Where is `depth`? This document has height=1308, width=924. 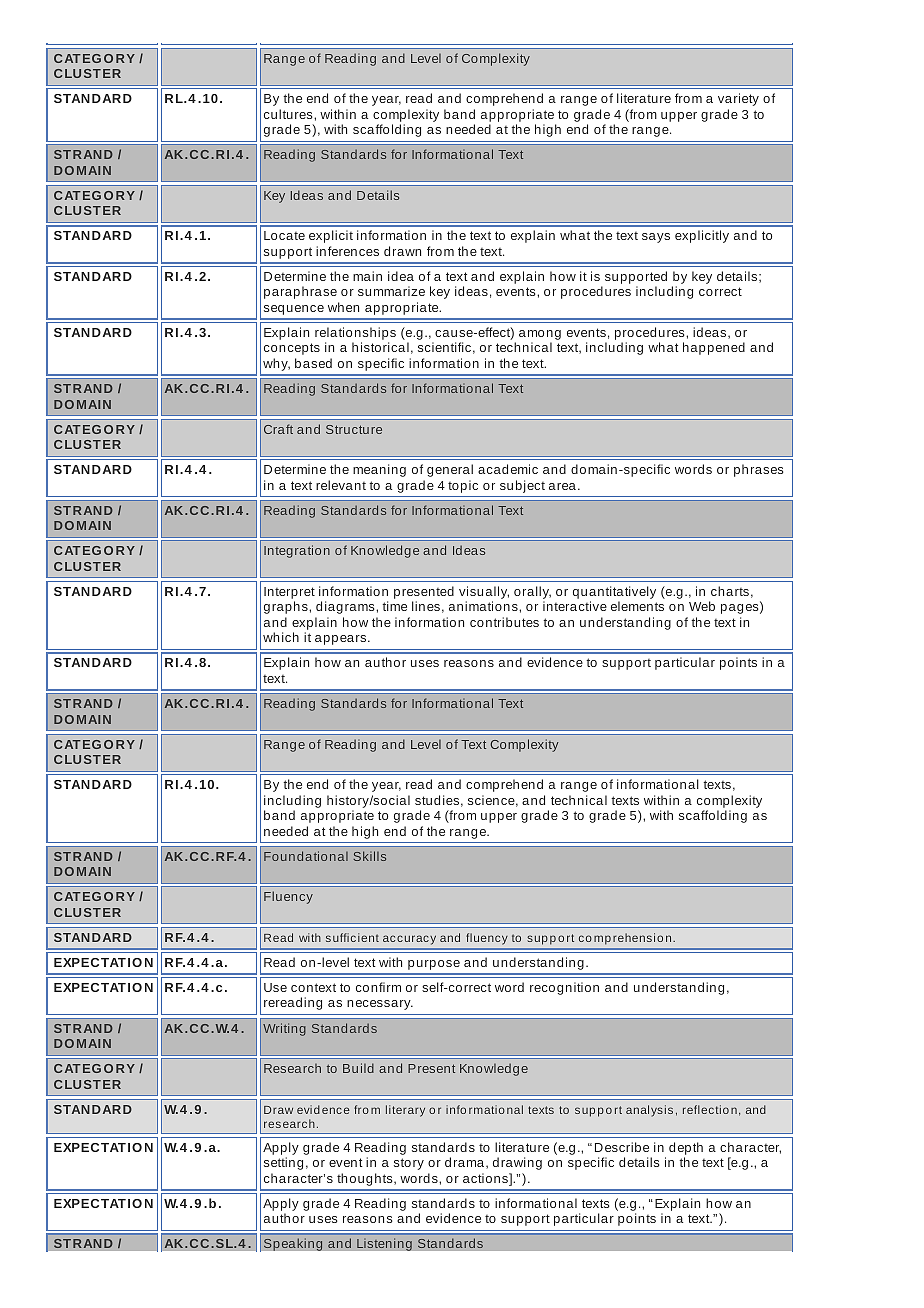 depth is located at coordinates (686, 1150).
